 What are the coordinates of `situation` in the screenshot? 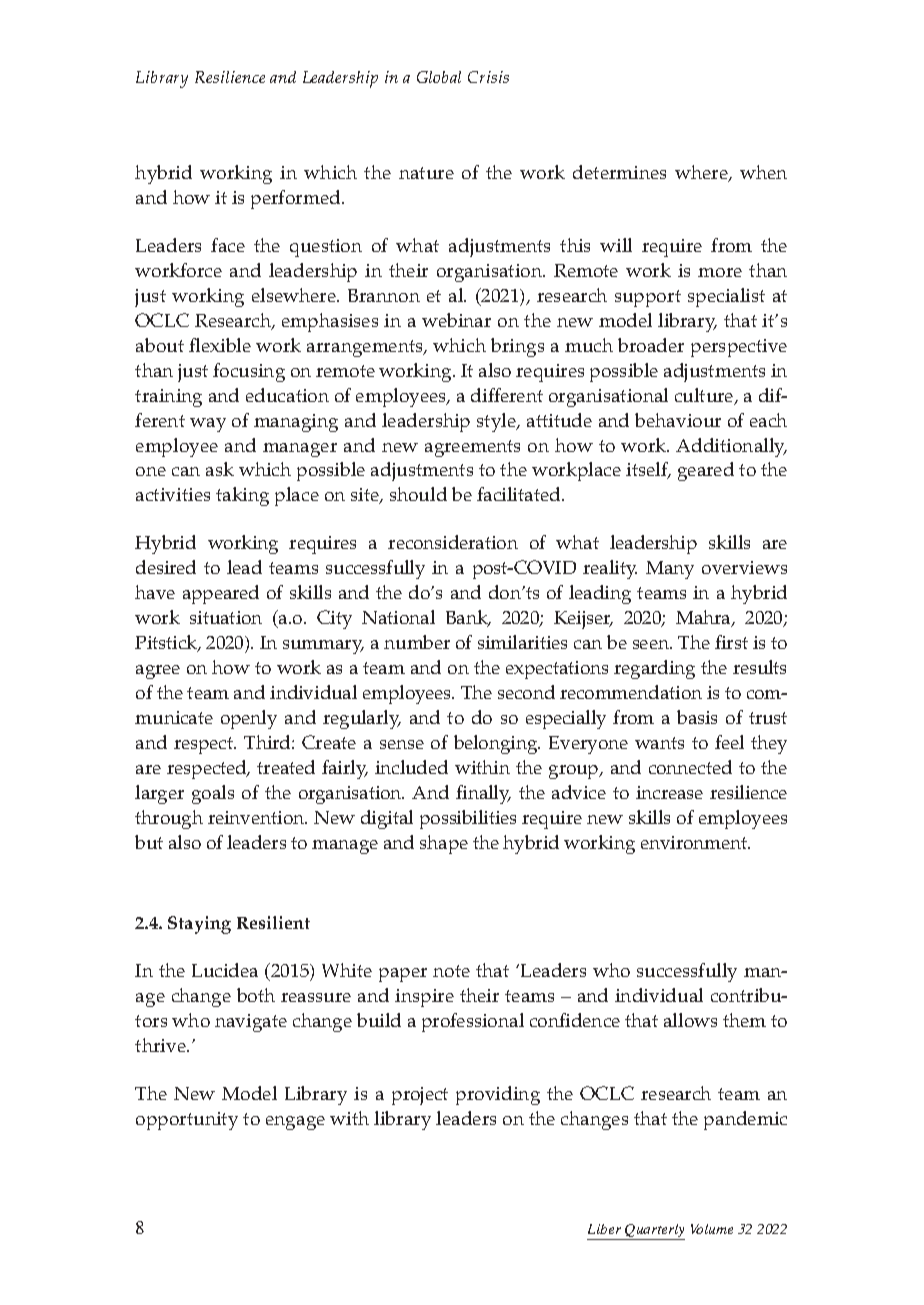 It's located at (226, 617).
